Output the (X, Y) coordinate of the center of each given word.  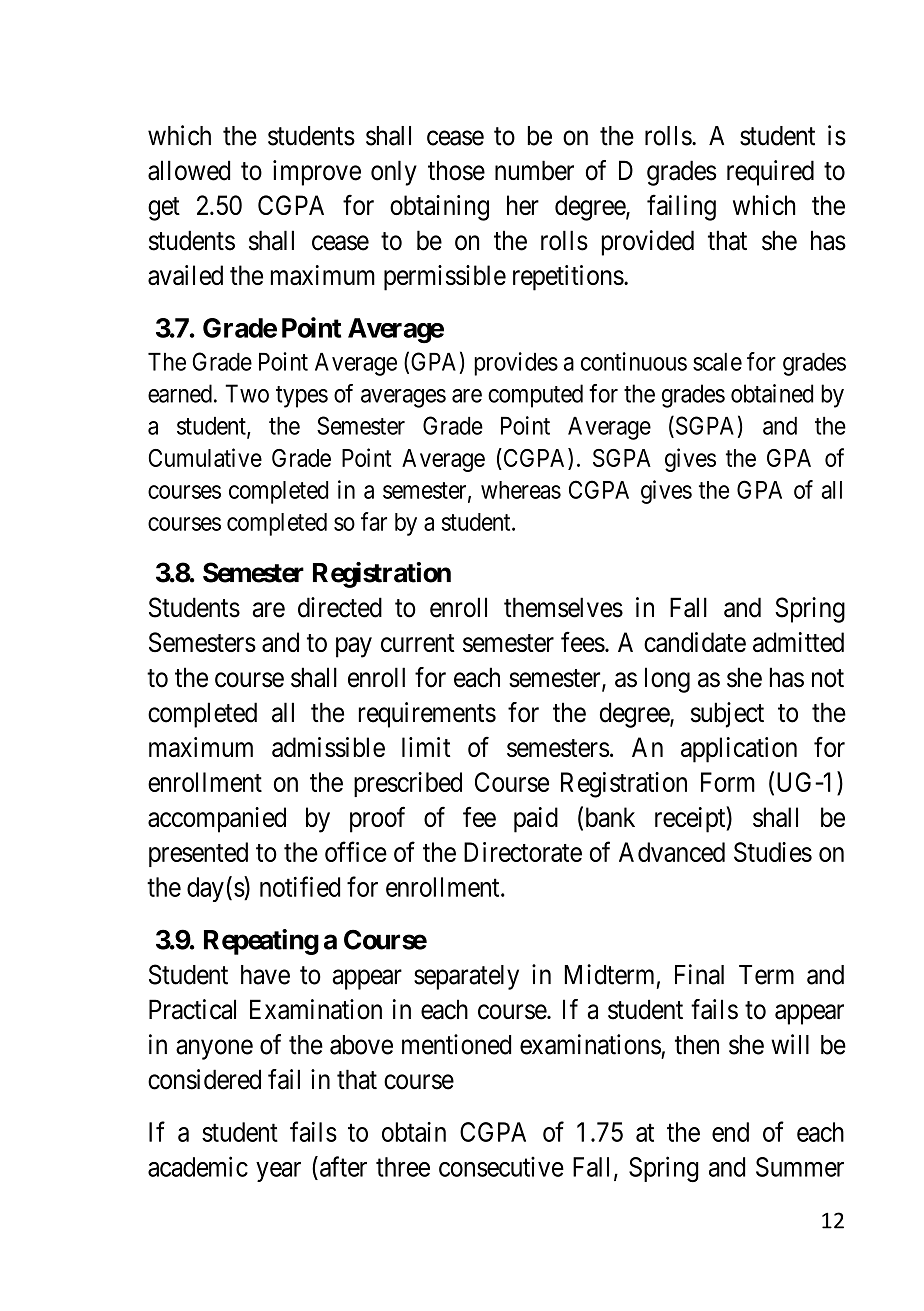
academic (198, 1166)
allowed (189, 170)
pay (354, 647)
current (418, 643)
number (534, 170)
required (770, 173)
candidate (695, 642)
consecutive (501, 1166)
